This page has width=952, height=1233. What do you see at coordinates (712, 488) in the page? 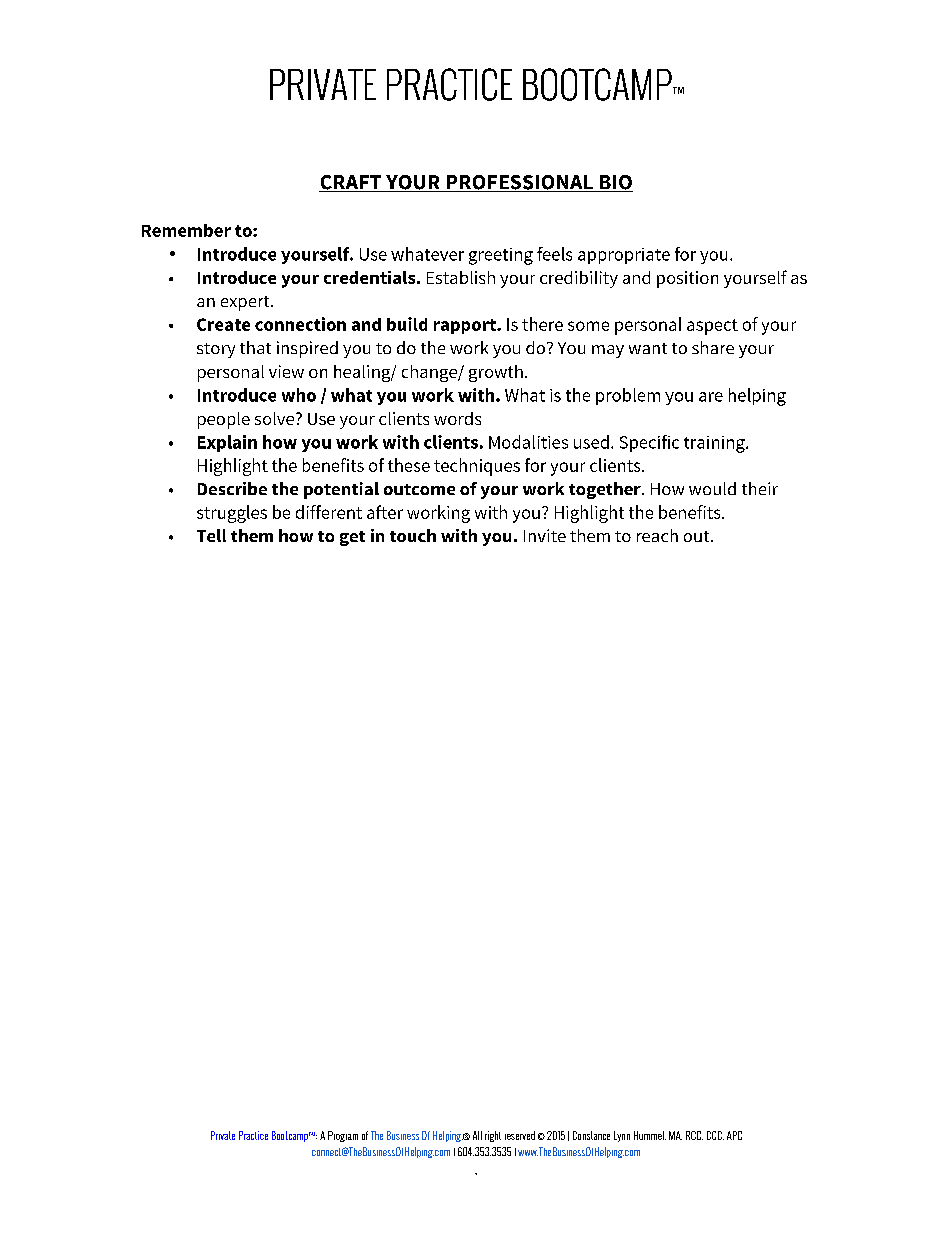
I see `would` at bounding box center [712, 488].
